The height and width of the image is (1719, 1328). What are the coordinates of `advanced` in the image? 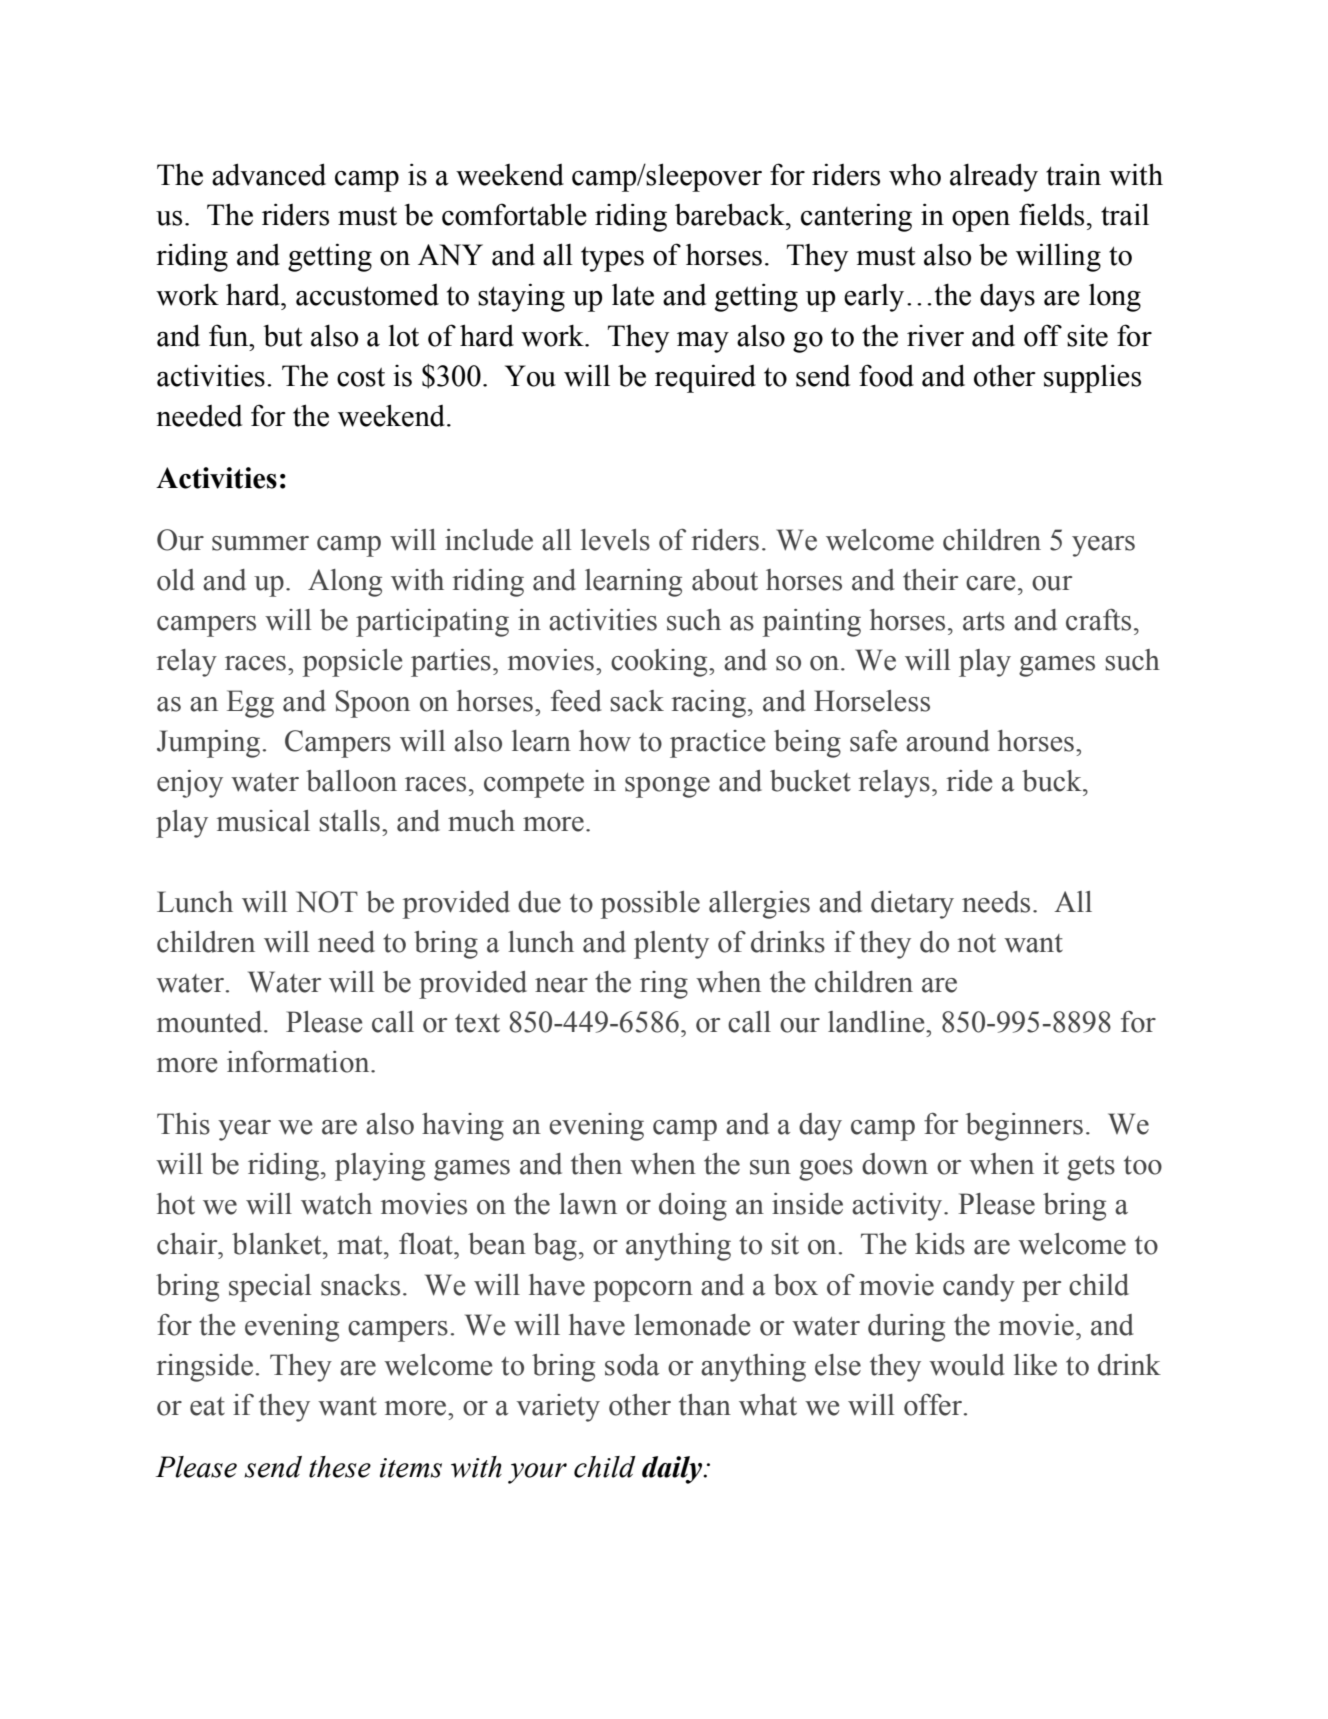 It's located at (269, 174).
